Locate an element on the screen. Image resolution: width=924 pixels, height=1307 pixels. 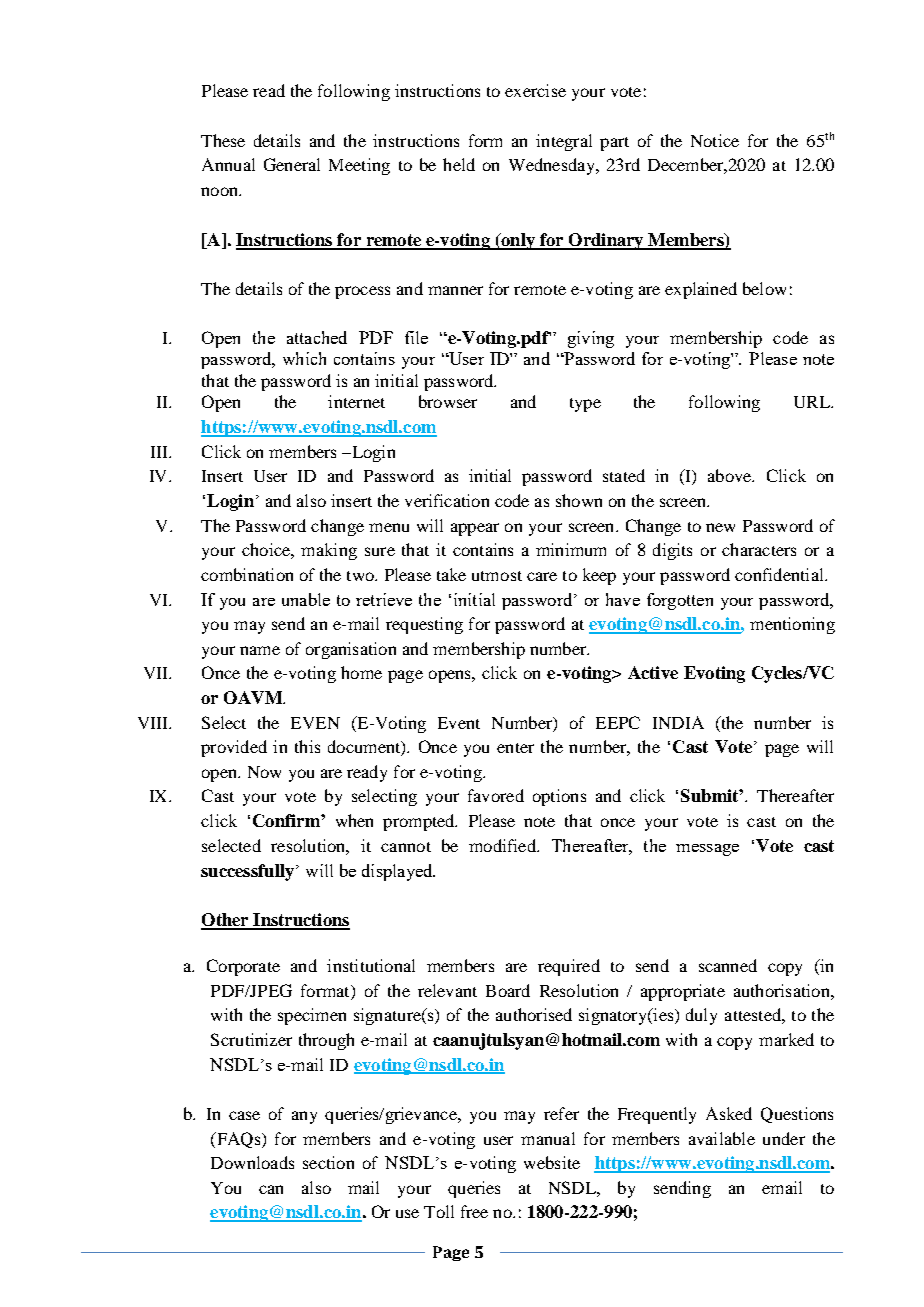
combination is located at coordinates (247, 574).
